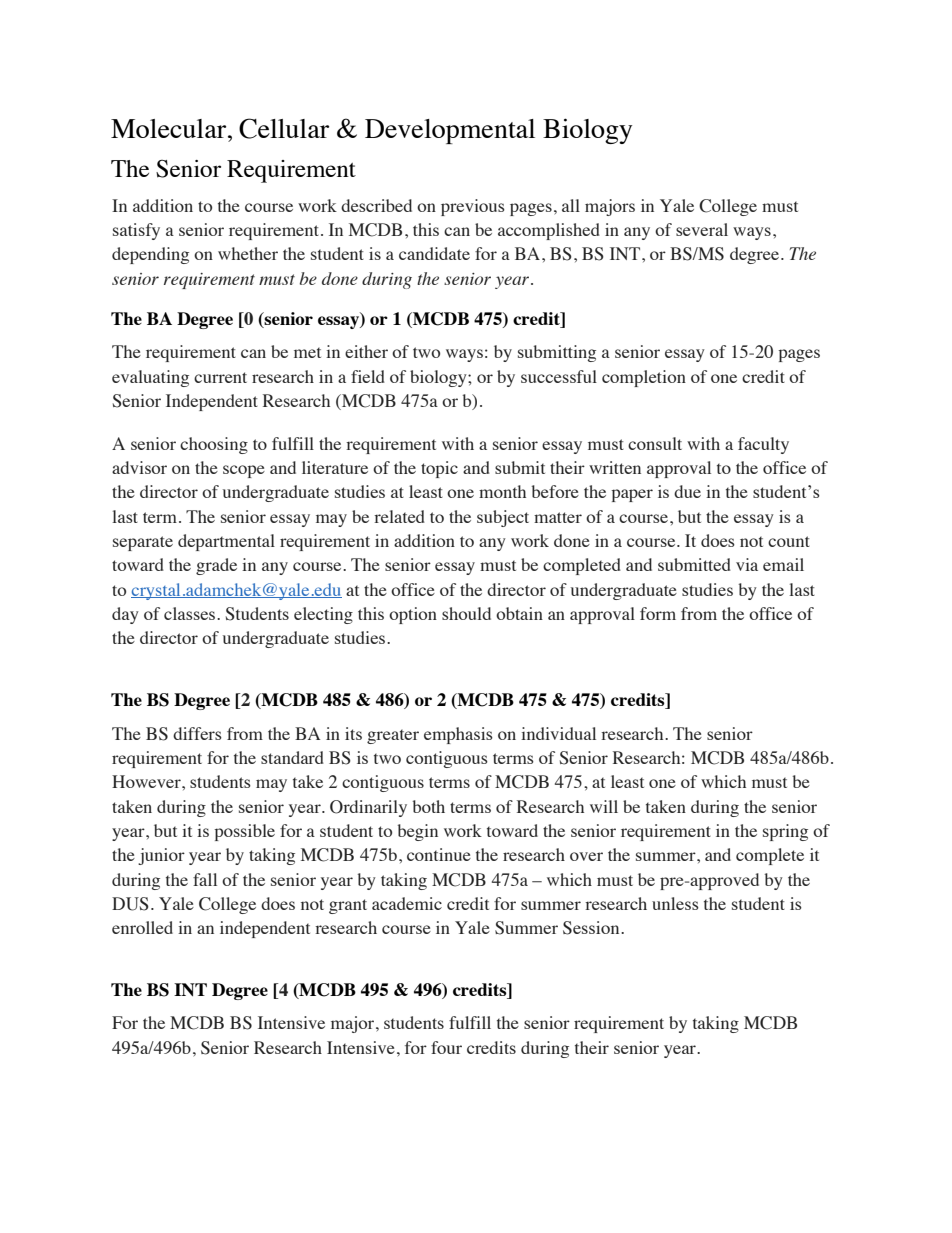 The height and width of the page is (1233, 952). What do you see at coordinates (644, 378) in the page?
I see `completion` at bounding box center [644, 378].
